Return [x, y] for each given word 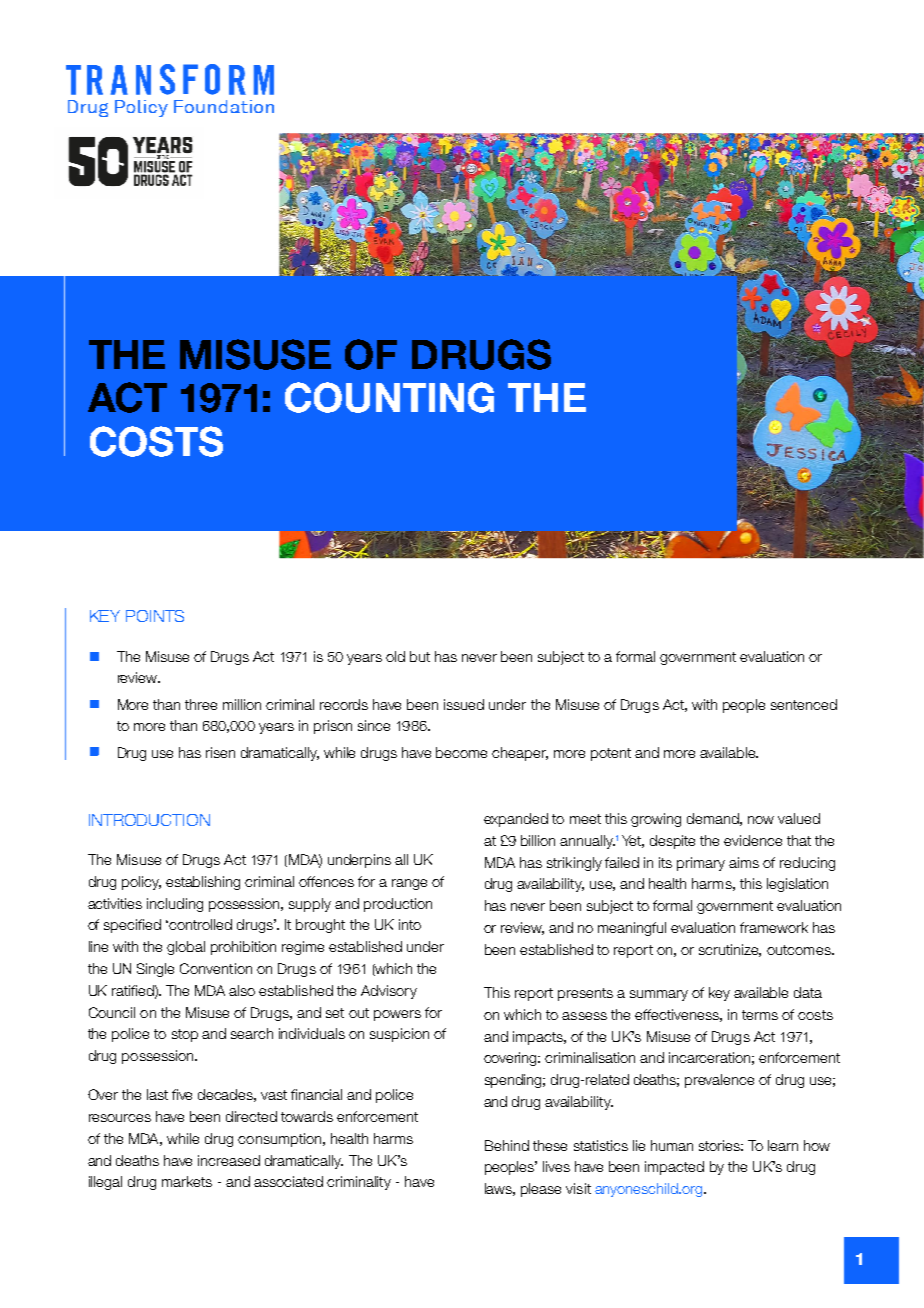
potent [611, 754]
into [410, 924]
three [201, 704]
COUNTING [389, 397]
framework [774, 927]
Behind [507, 1145]
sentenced [804, 704]
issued [464, 704]
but [420, 656]
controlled [199, 924]
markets [187, 1181]
